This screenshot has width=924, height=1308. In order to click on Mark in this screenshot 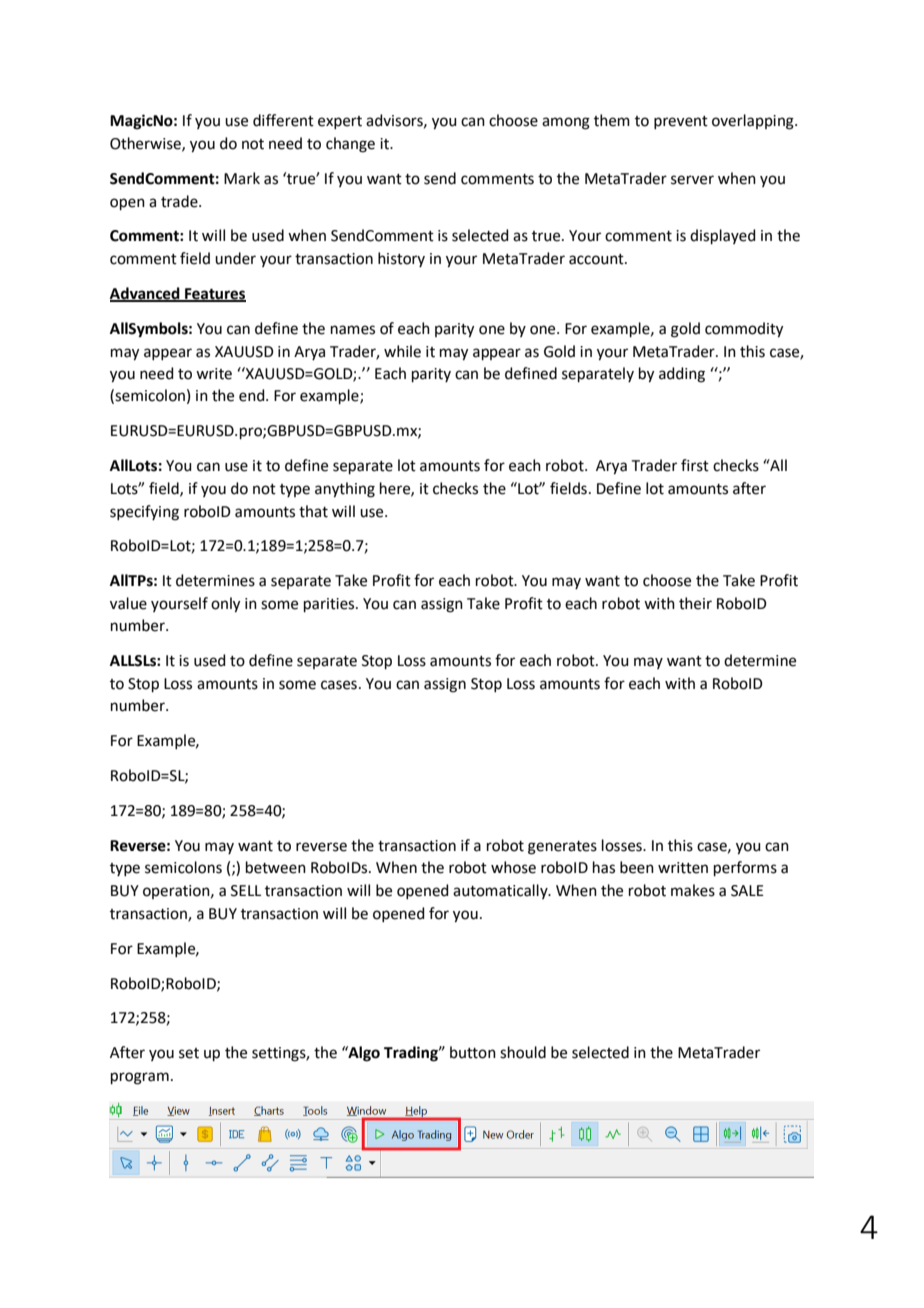, I will do `click(242, 178)`.
